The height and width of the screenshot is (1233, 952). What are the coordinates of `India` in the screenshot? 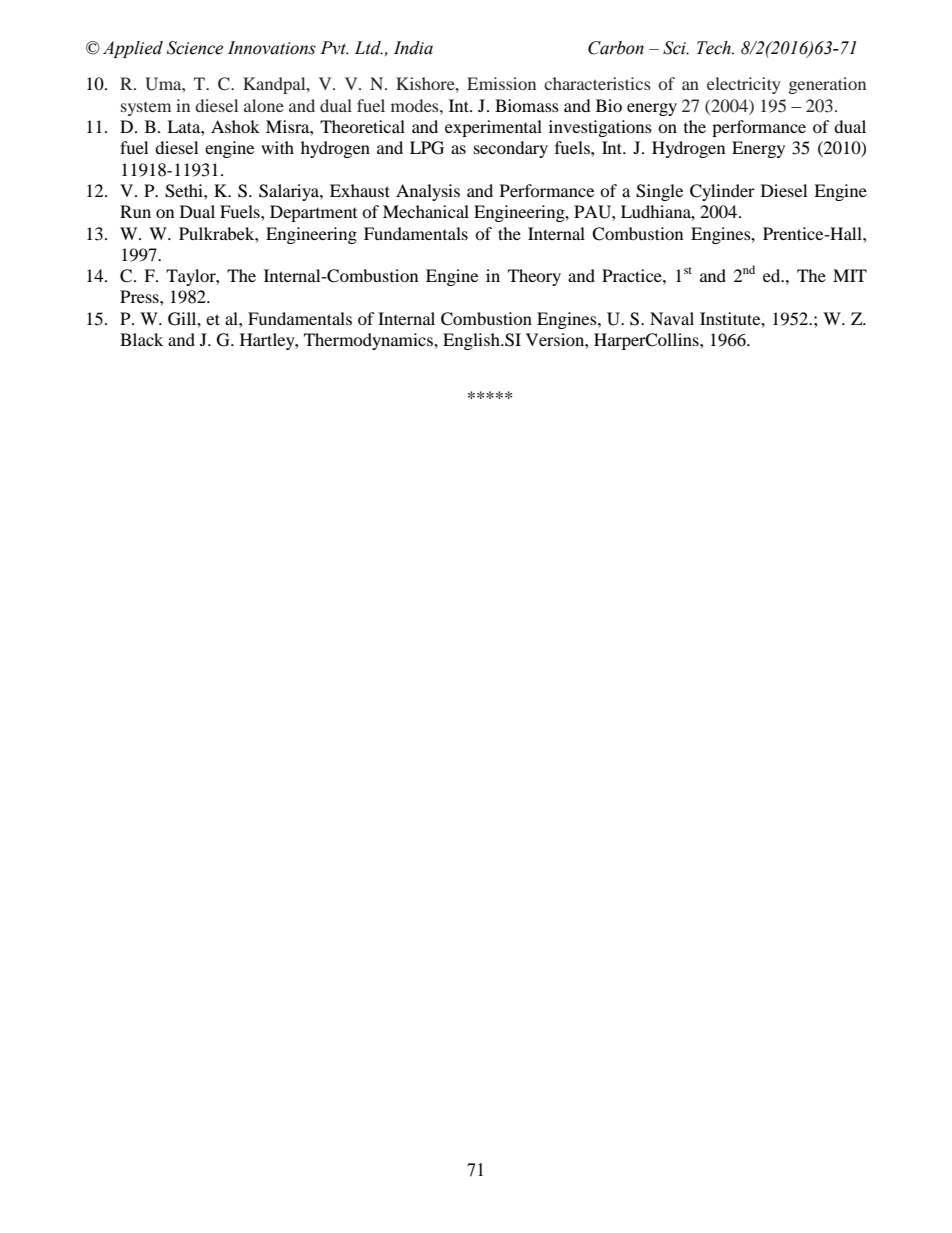 It's located at (413, 48).
